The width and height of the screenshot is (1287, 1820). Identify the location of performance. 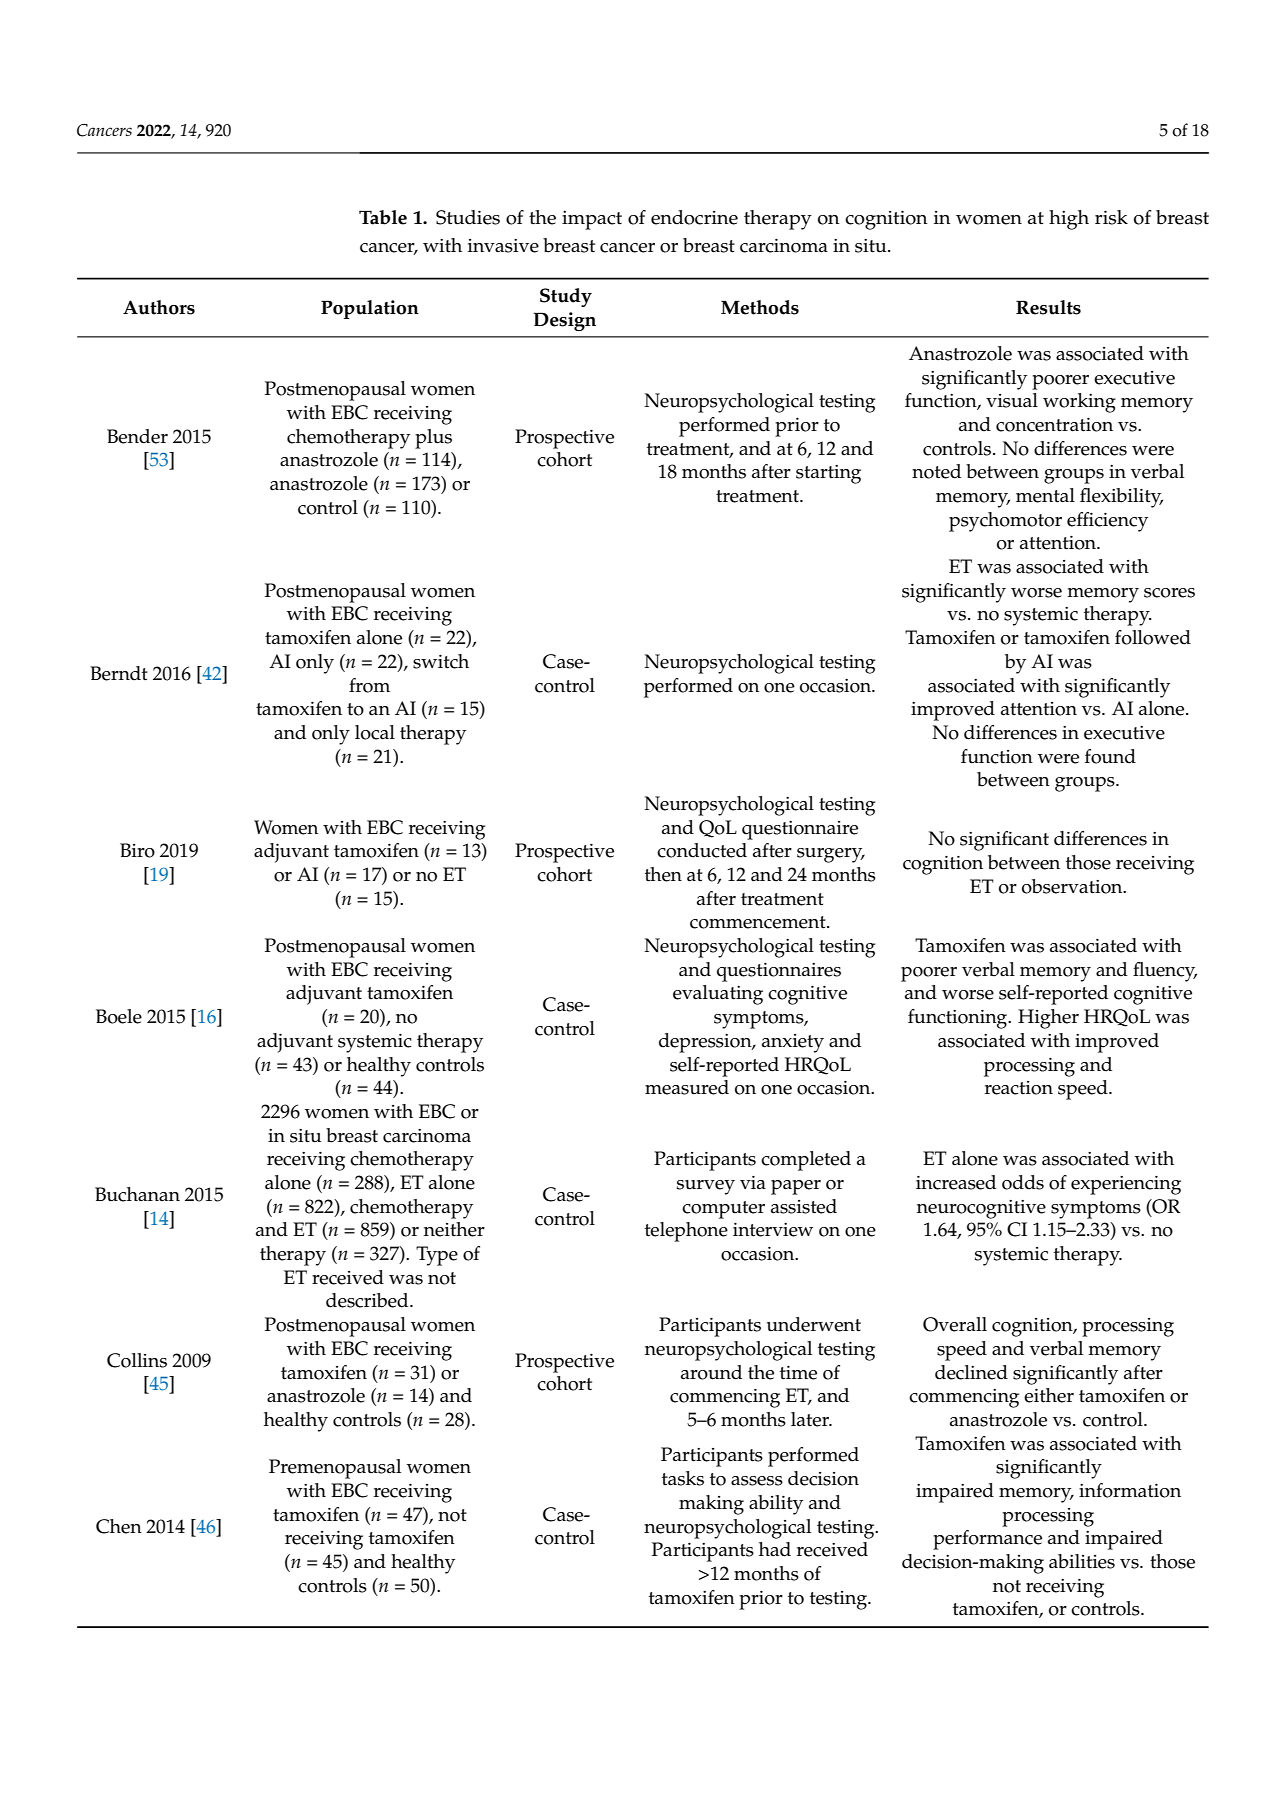
(987, 1540).
